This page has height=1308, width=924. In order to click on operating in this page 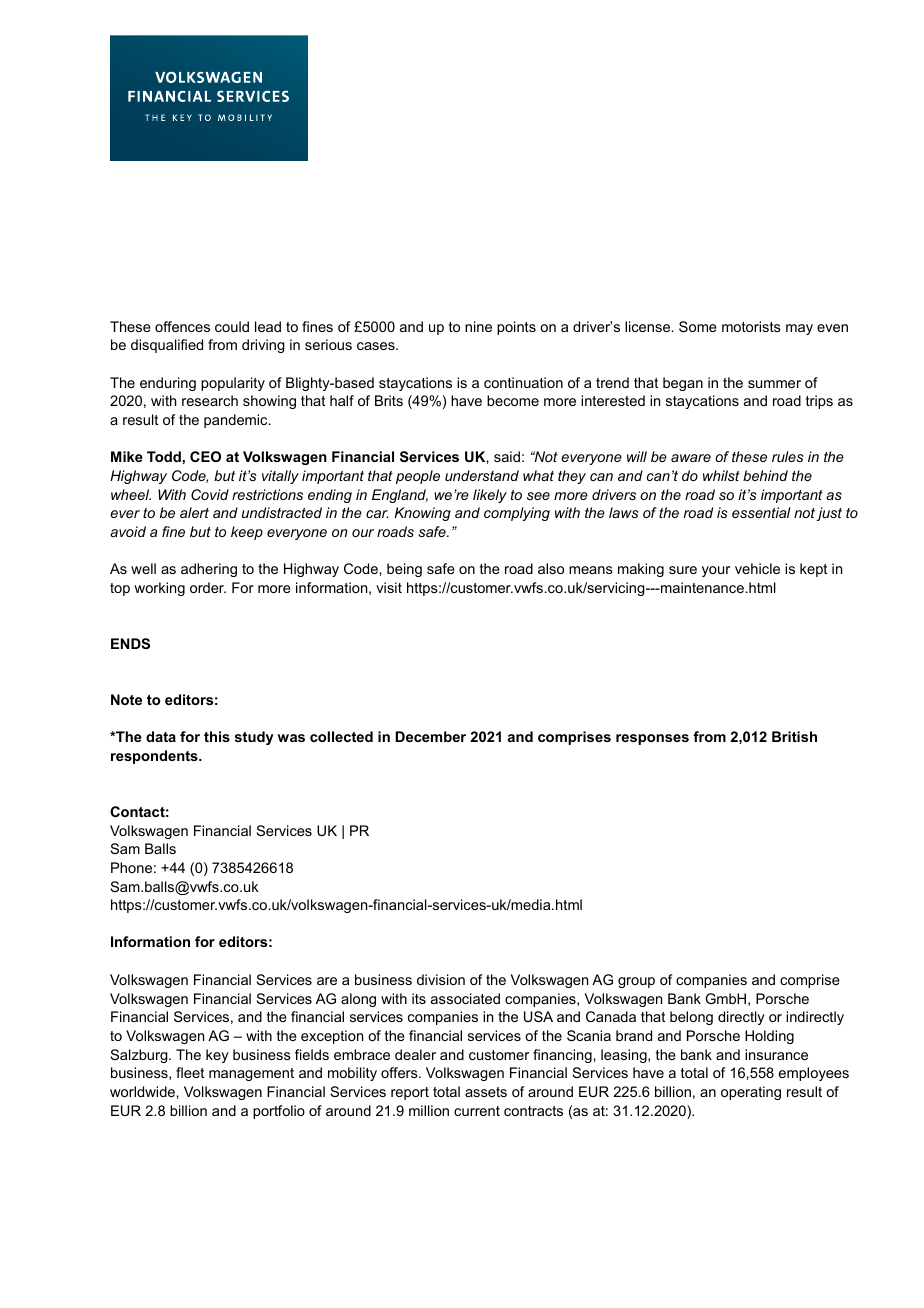, I will do `click(751, 1093)`.
